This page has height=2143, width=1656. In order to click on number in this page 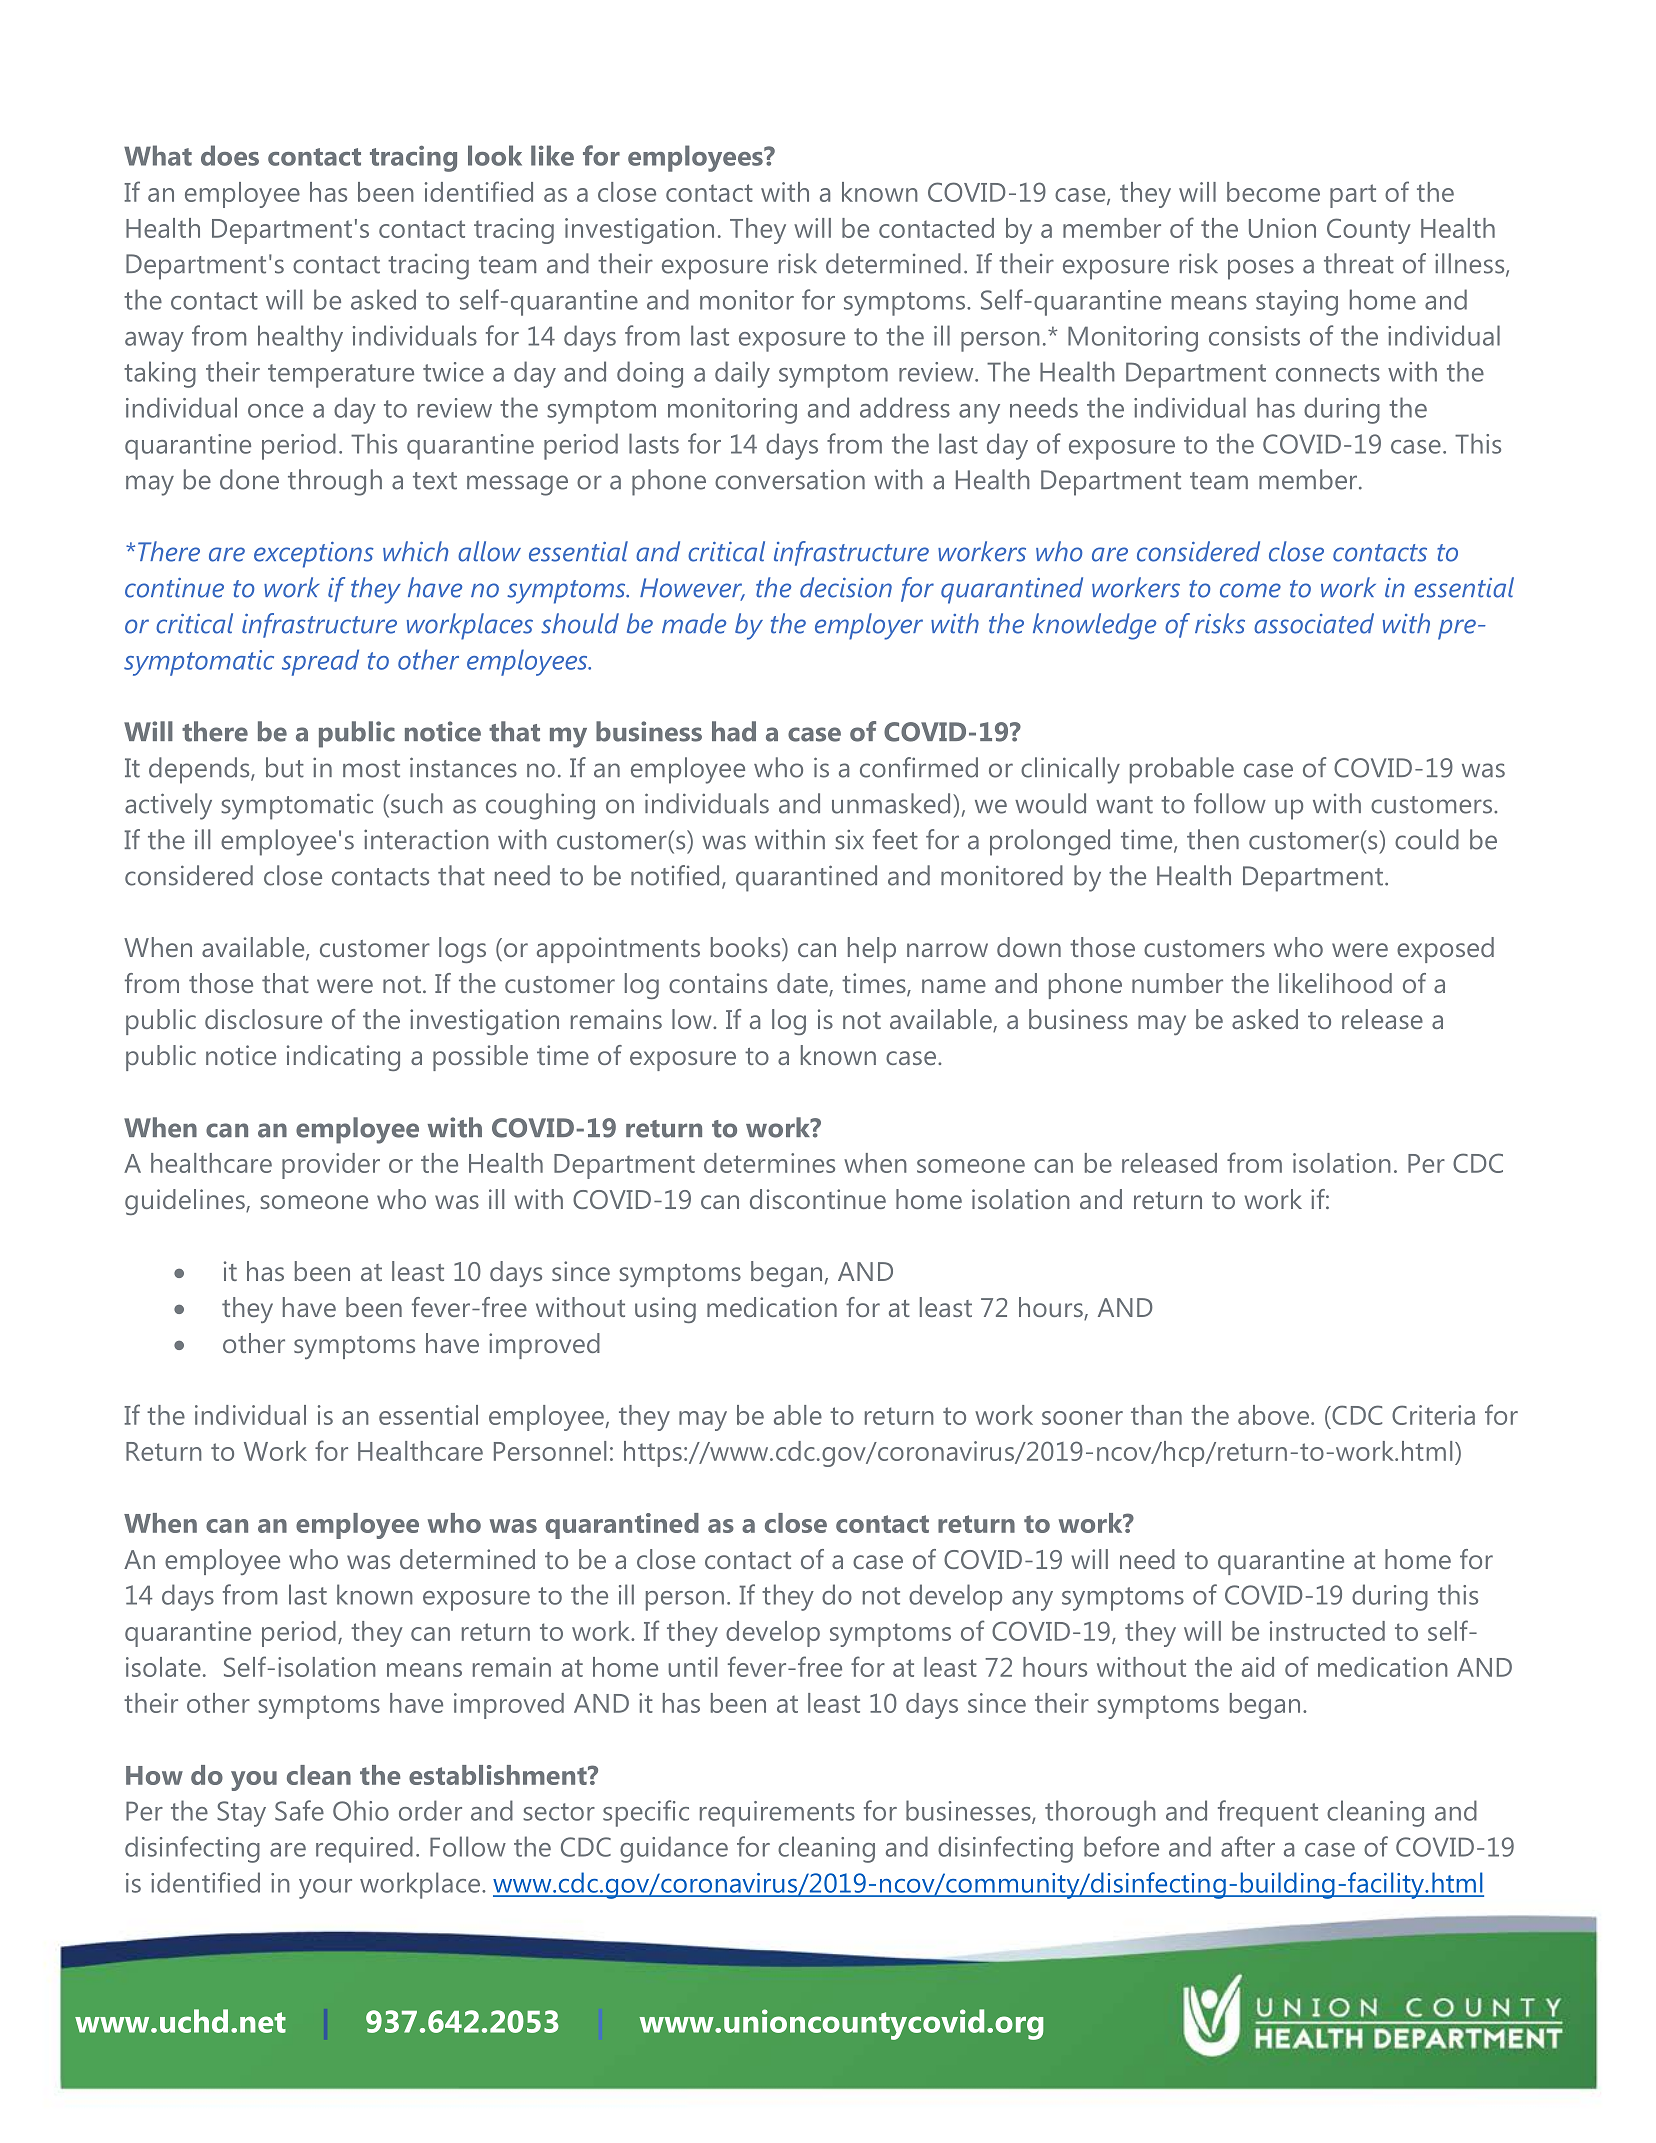, I will do `click(1177, 983)`.
